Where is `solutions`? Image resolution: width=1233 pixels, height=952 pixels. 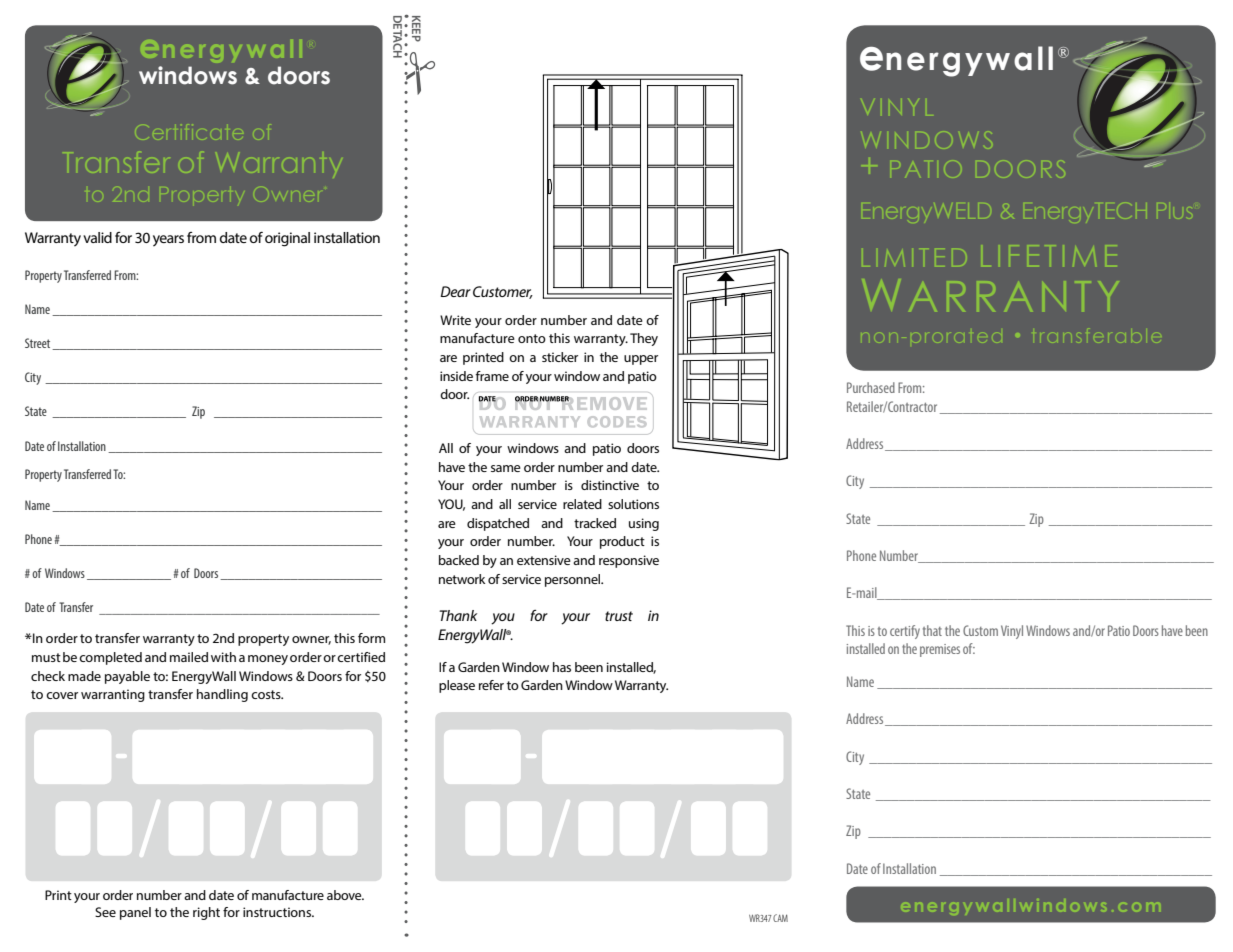 solutions is located at coordinates (633, 504).
